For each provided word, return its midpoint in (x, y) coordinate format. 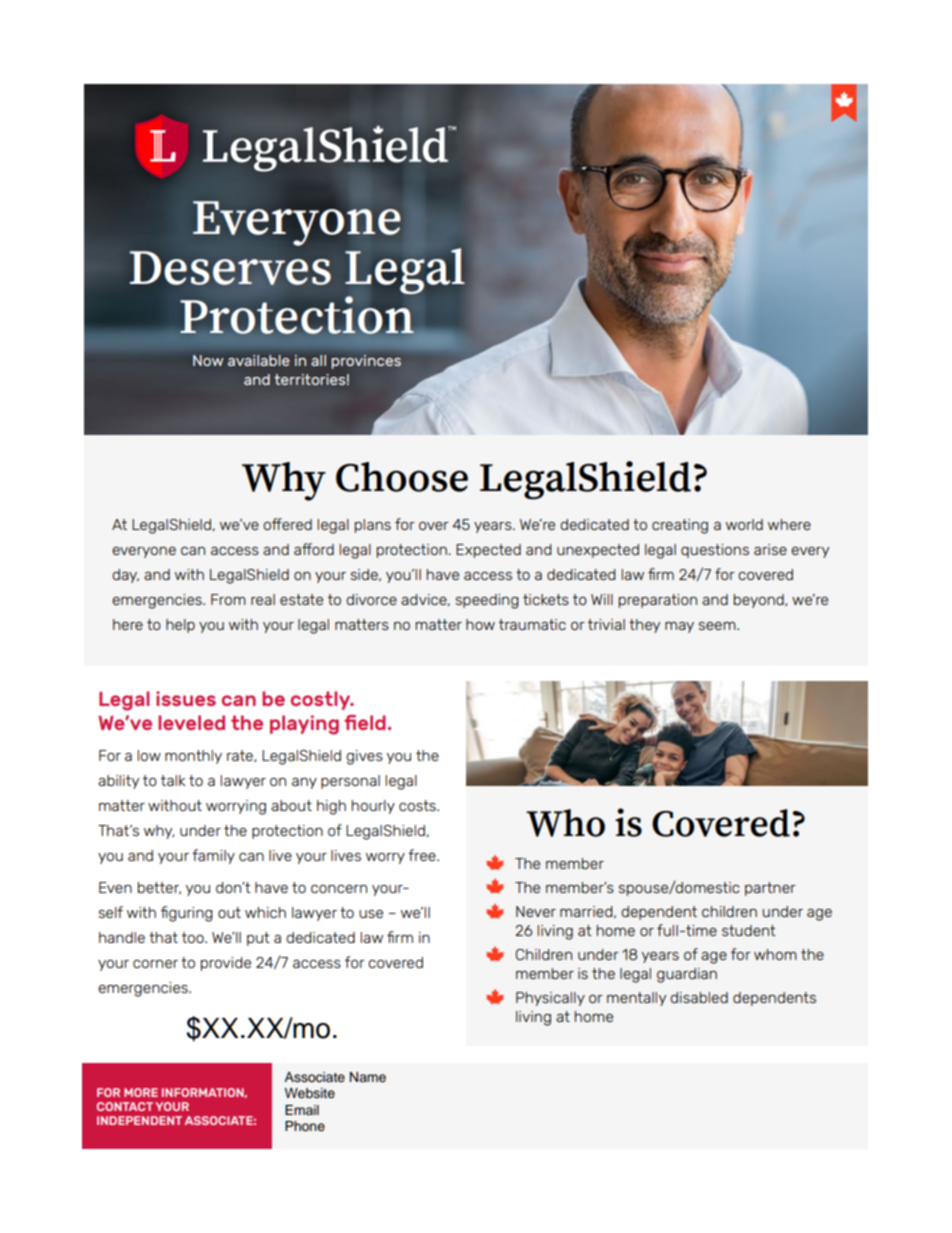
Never (536, 911)
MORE (141, 1092)
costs (418, 805)
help (180, 626)
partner (770, 889)
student (749, 930)
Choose (402, 477)
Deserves (230, 268)
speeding (487, 601)
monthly (193, 757)
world (744, 524)
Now (208, 360)
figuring (187, 914)
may (679, 627)
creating (680, 526)
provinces (366, 362)
